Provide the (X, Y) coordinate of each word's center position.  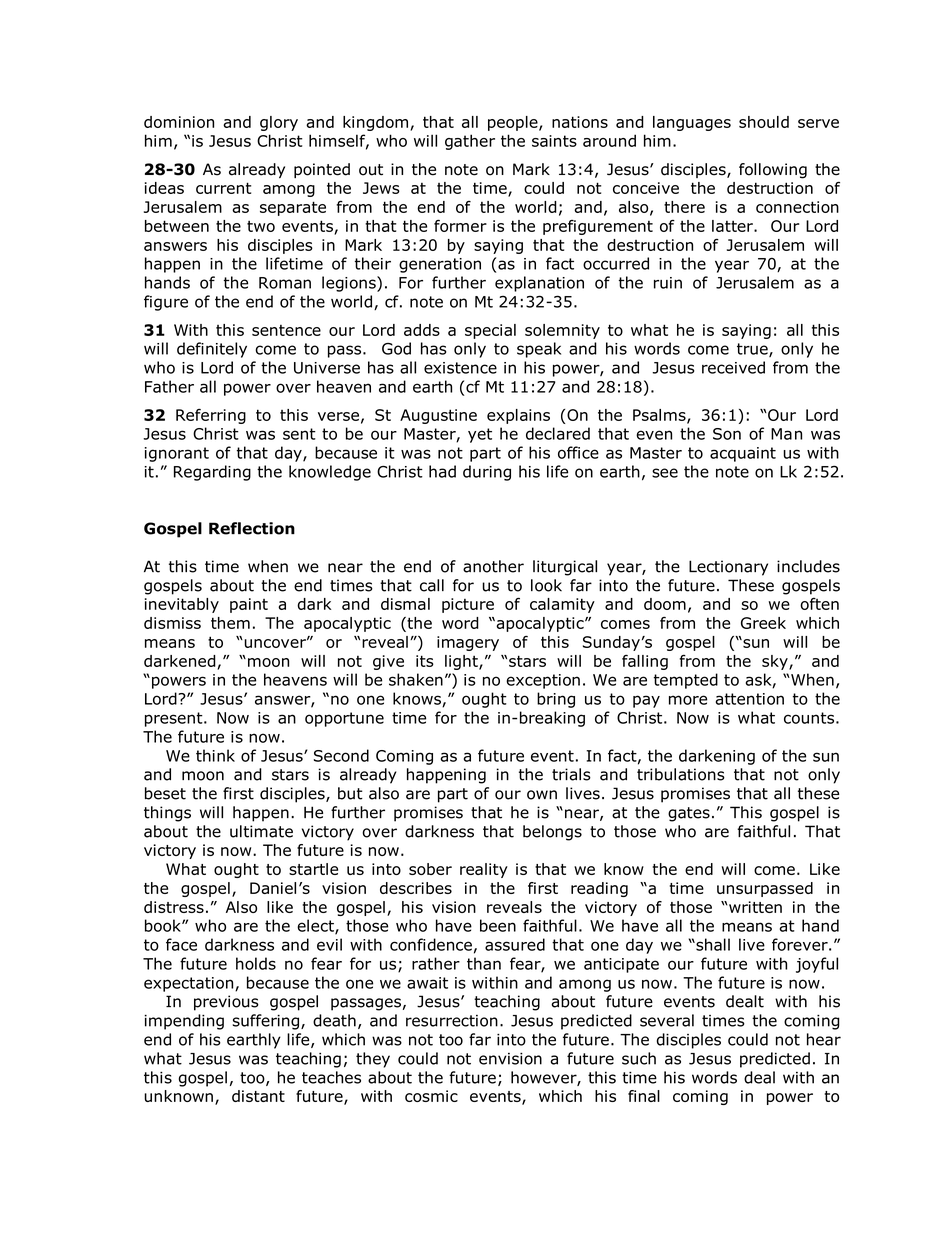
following (773, 171)
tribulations (681, 774)
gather (470, 142)
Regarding (212, 473)
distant (258, 1096)
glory (279, 123)
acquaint (743, 454)
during (487, 473)
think (215, 755)
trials (571, 774)
